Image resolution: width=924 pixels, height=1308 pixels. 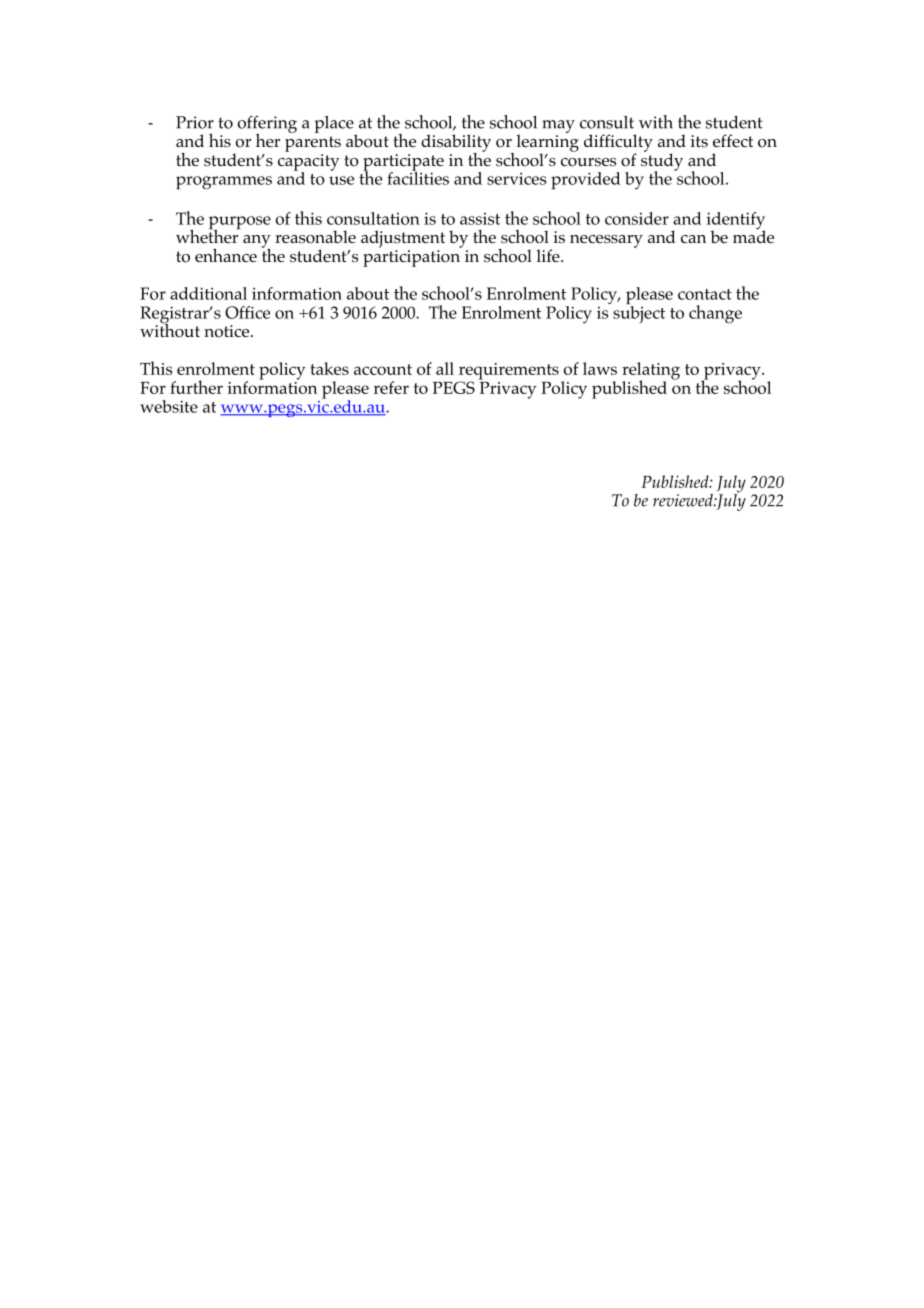 What do you see at coordinates (456, 144) in the page?
I see `disability` at bounding box center [456, 144].
